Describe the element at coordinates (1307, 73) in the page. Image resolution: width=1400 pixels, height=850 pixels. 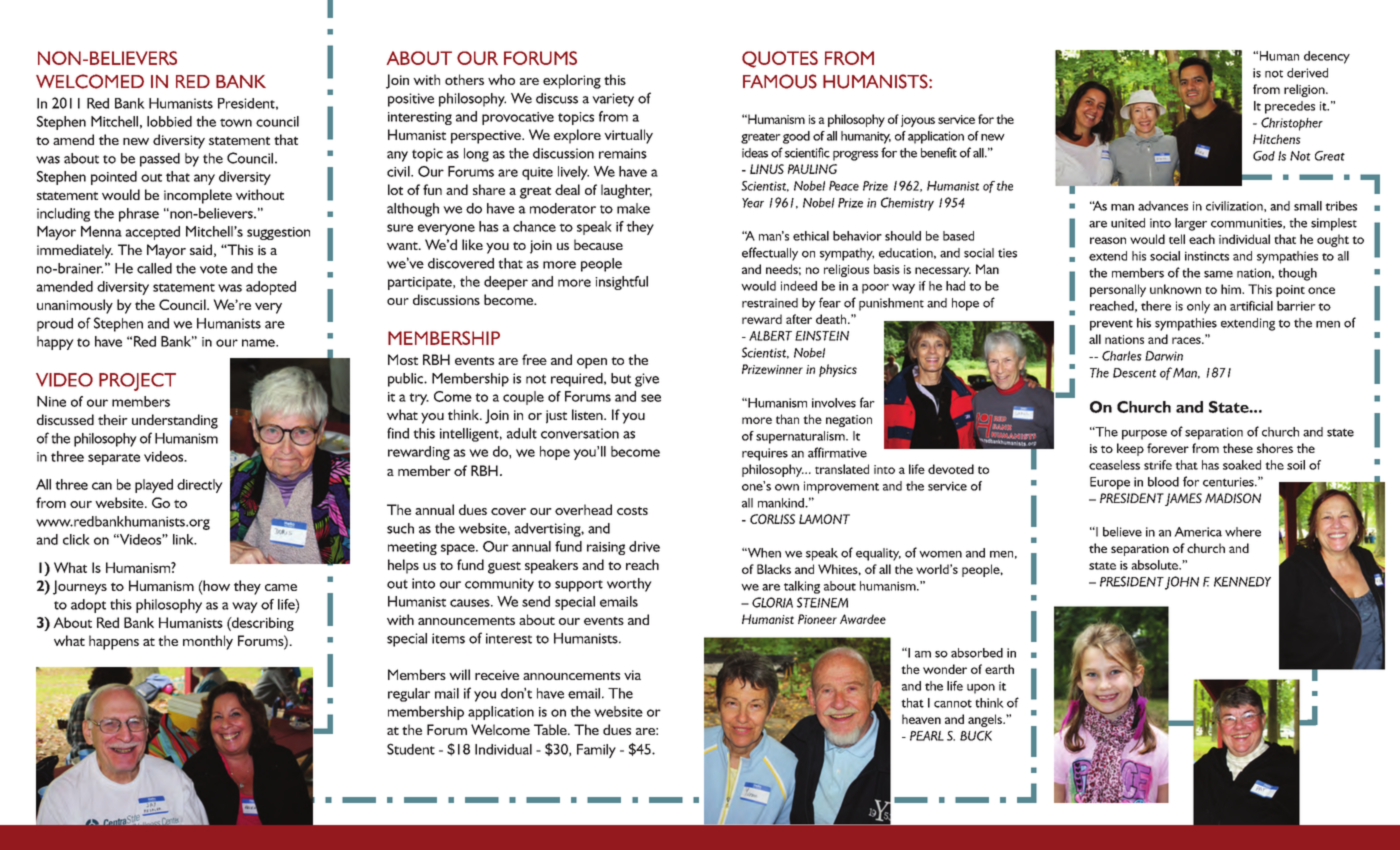
I see `derived` at that location.
